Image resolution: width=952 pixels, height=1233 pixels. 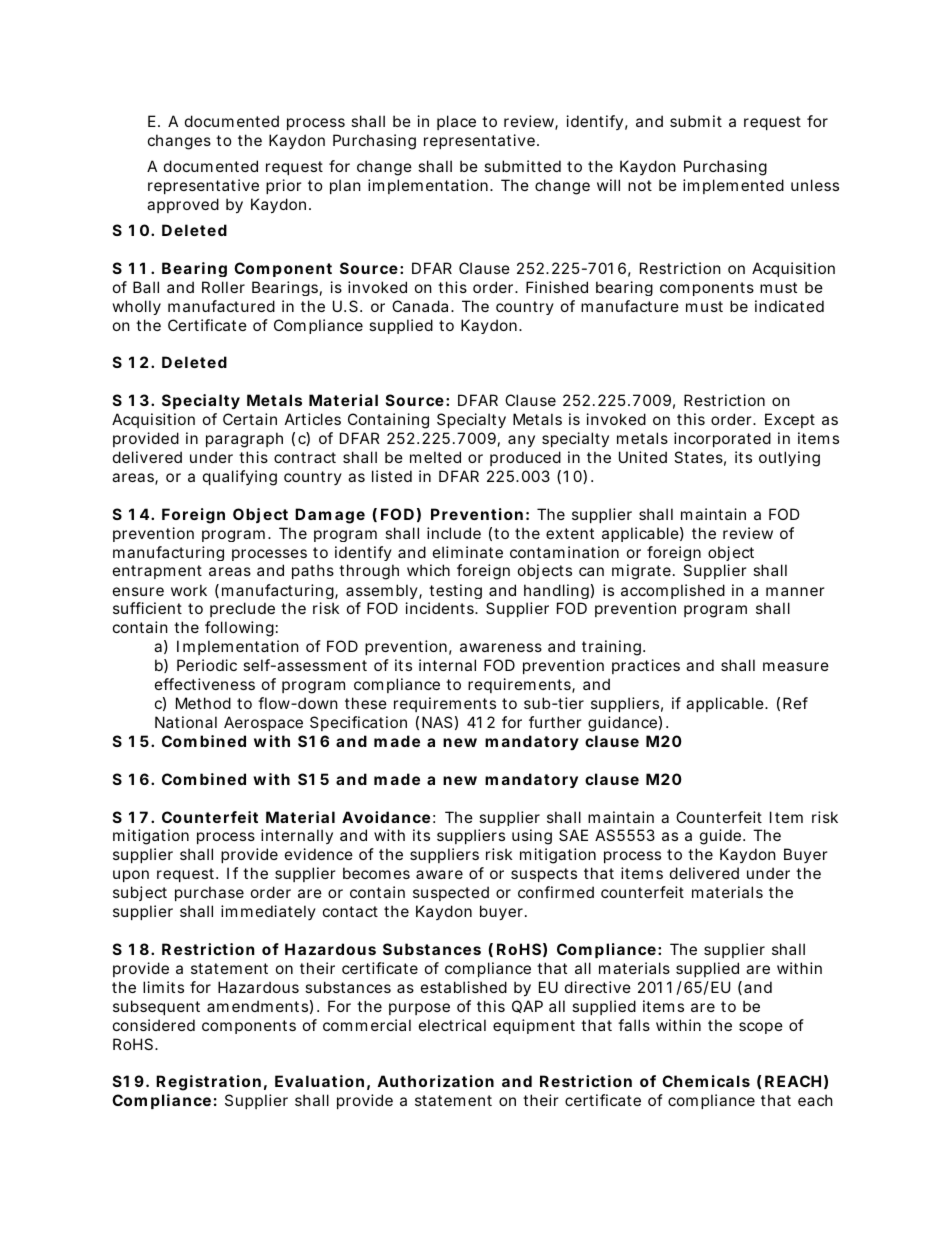 What do you see at coordinates (761, 1028) in the screenshot?
I see `scope` at bounding box center [761, 1028].
